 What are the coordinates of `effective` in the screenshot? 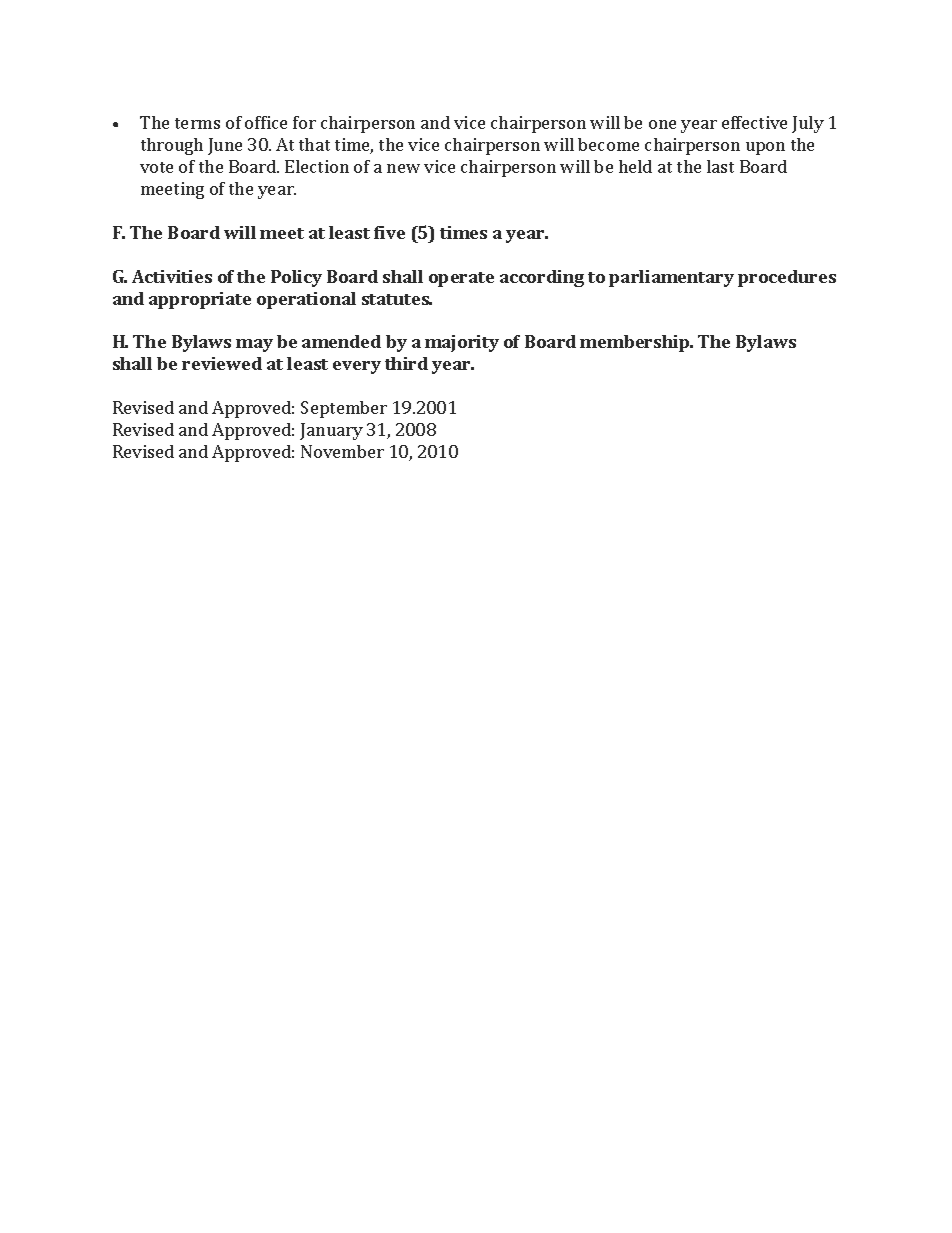 It's located at (754, 122).
